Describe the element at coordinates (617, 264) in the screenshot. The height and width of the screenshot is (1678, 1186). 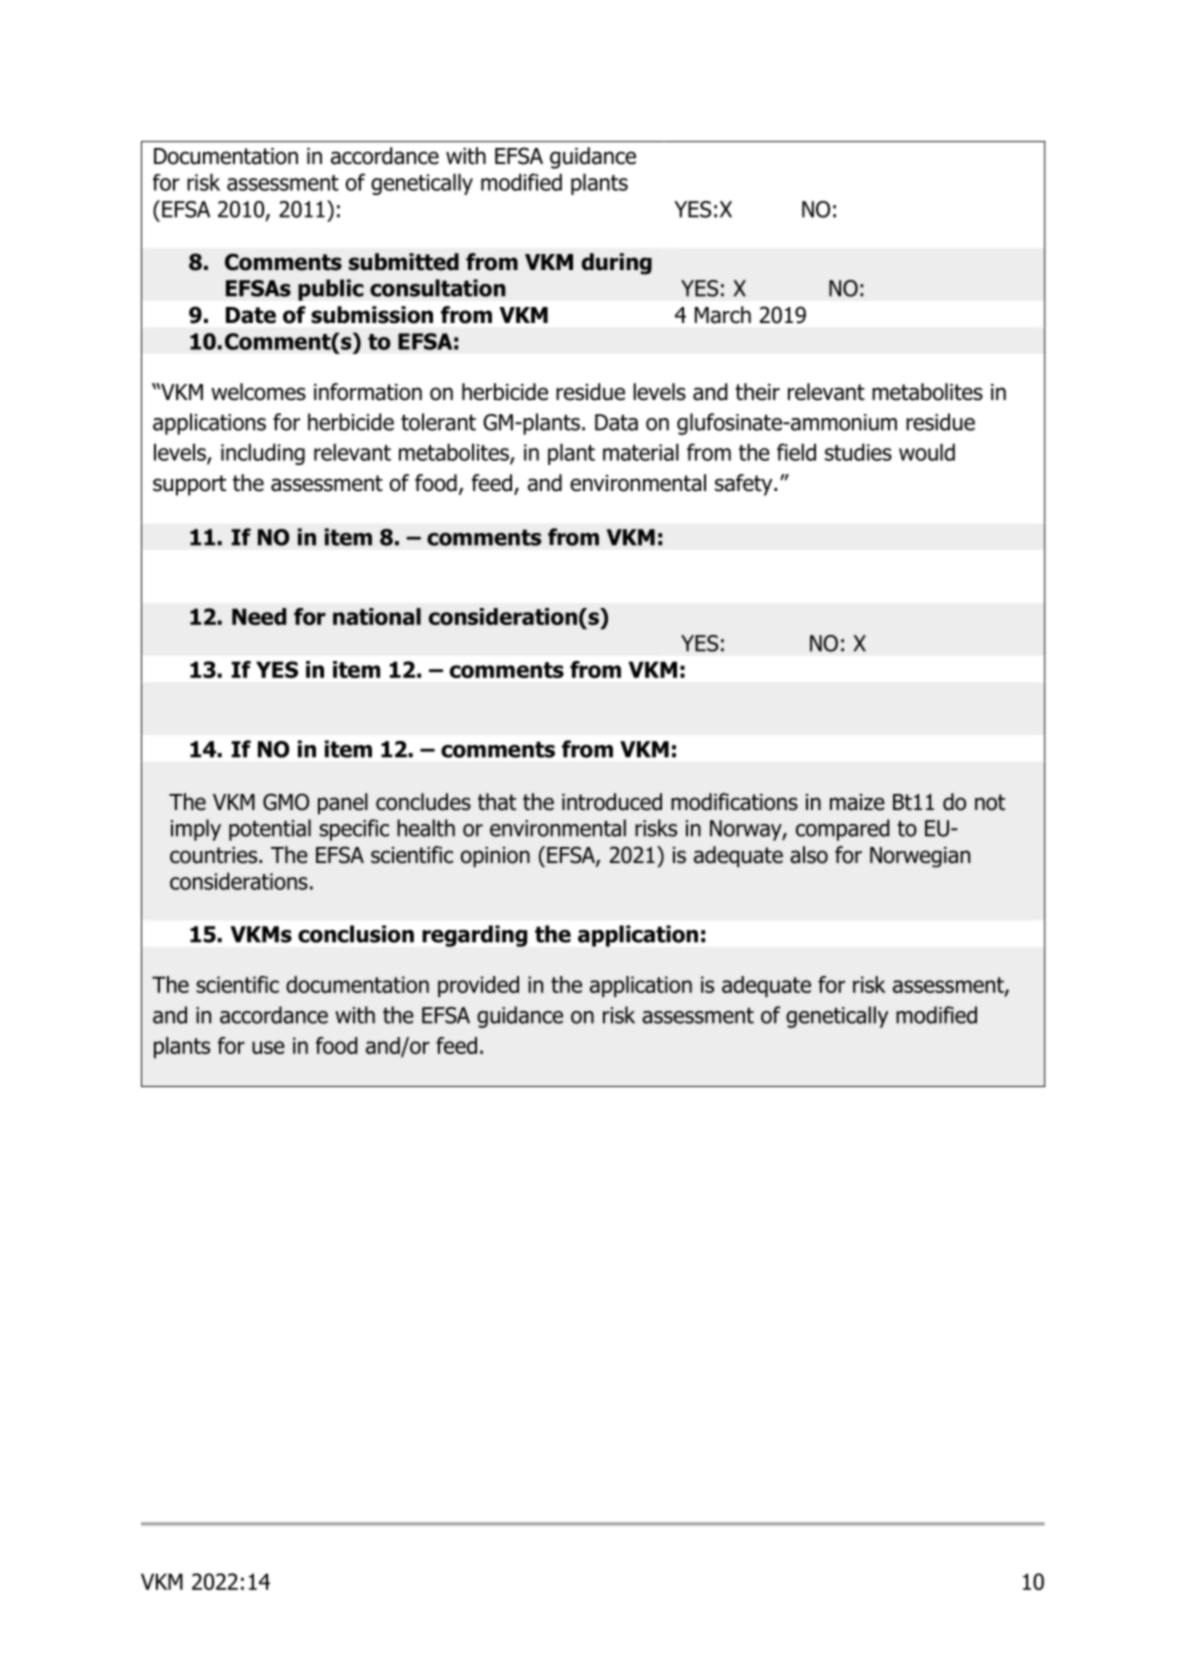
I see `during` at that location.
